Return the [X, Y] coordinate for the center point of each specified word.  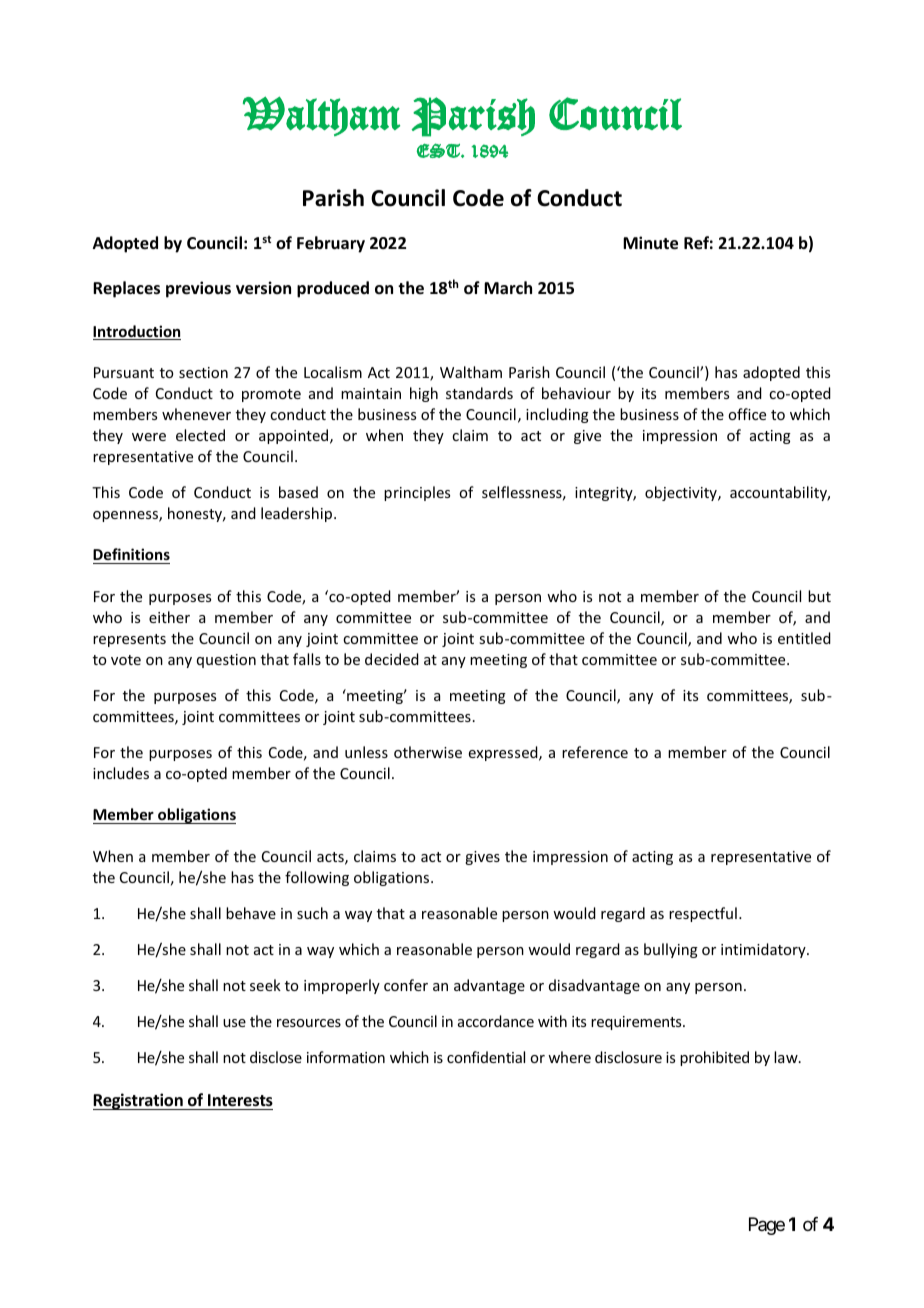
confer [406, 985]
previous [198, 289]
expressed [504, 753]
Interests [239, 1102]
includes [121, 773]
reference [595, 752]
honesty [196, 514]
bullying [671, 950]
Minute [650, 243]
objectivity [682, 493]
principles [417, 493]
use [234, 1023]
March [508, 287]
